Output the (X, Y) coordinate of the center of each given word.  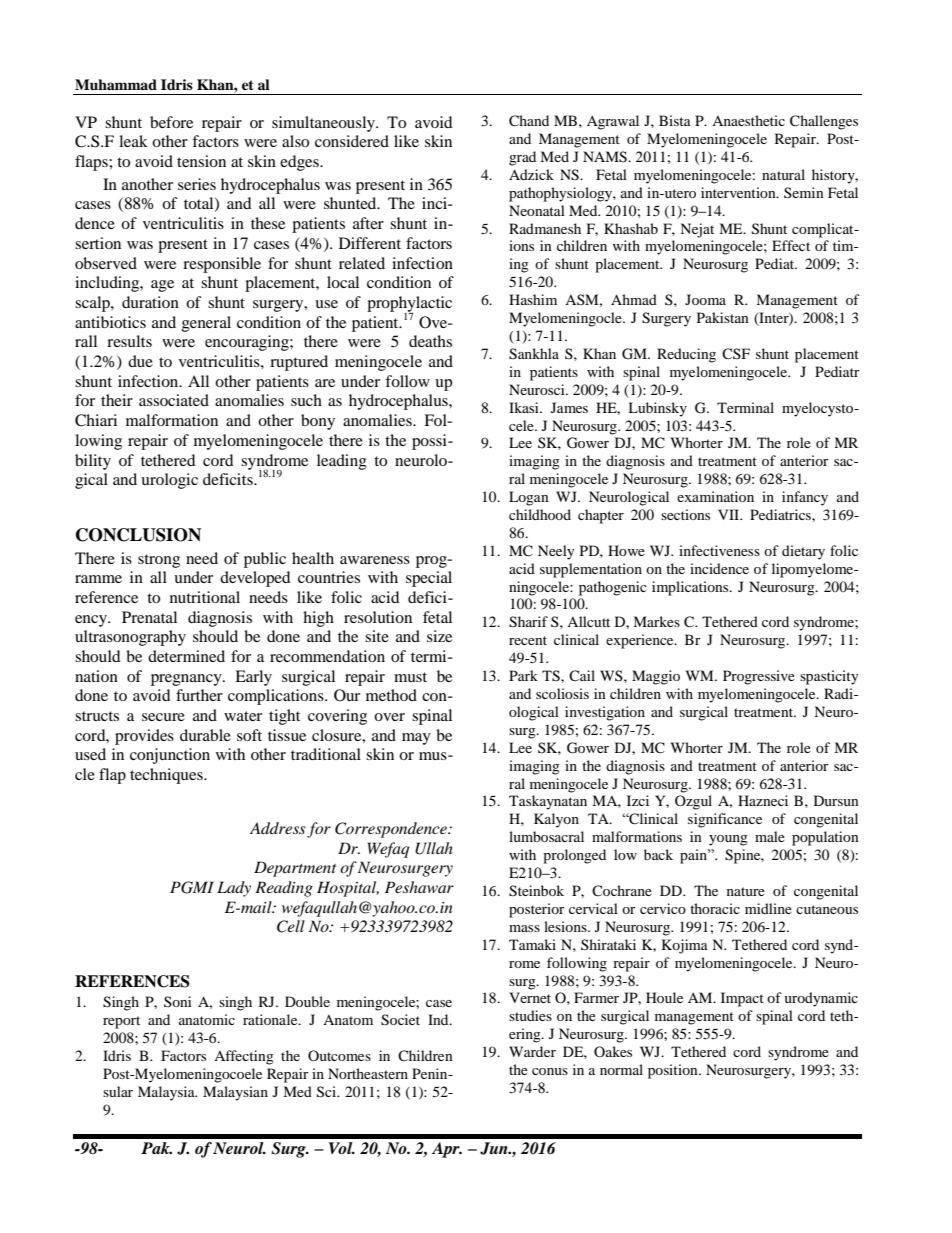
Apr (447, 1150)
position (674, 1071)
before (171, 122)
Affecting (244, 1057)
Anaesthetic (748, 120)
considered (352, 141)
